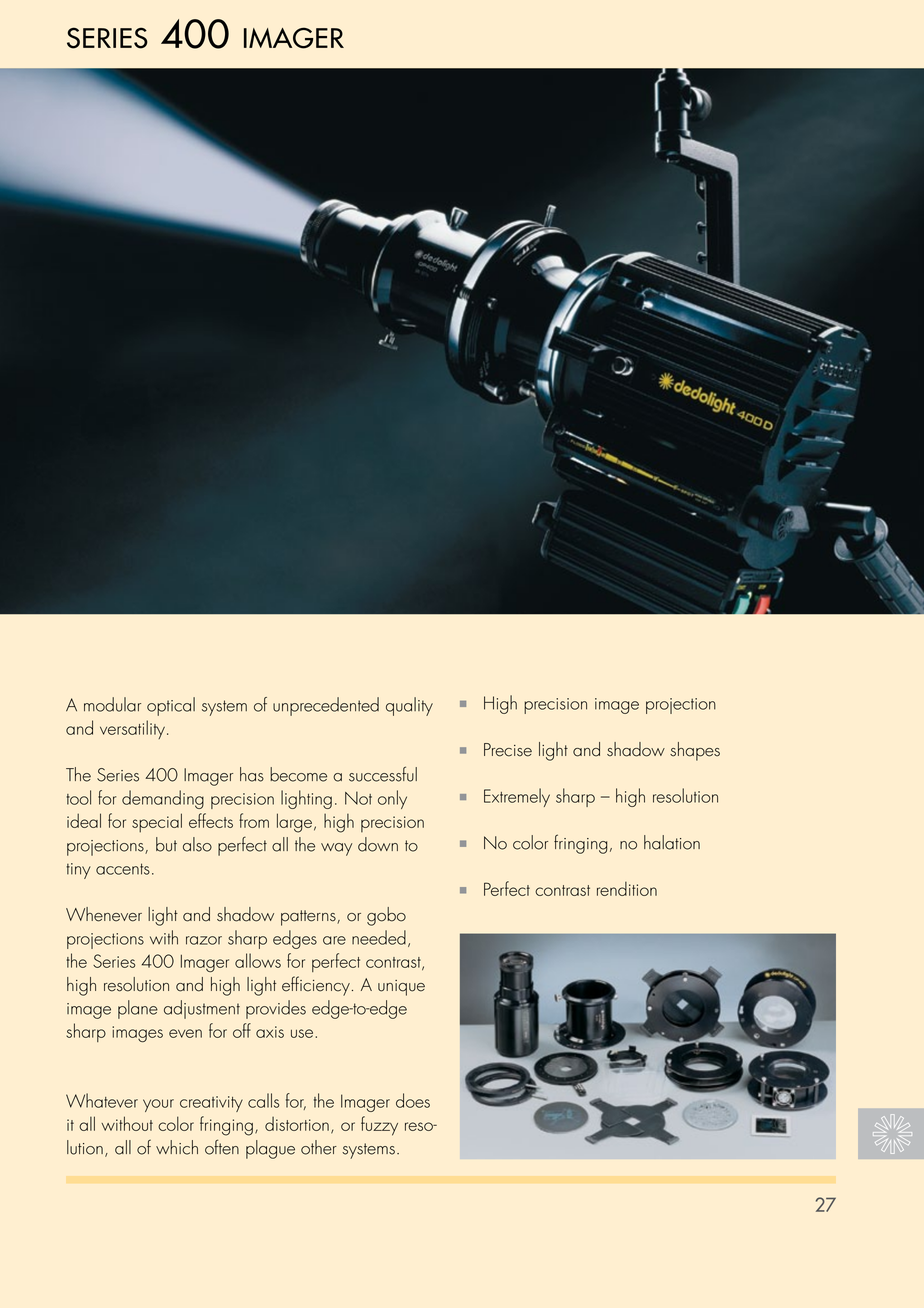 The width and height of the image is (924, 1308). What do you see at coordinates (171, 706) in the image?
I see `optical` at bounding box center [171, 706].
